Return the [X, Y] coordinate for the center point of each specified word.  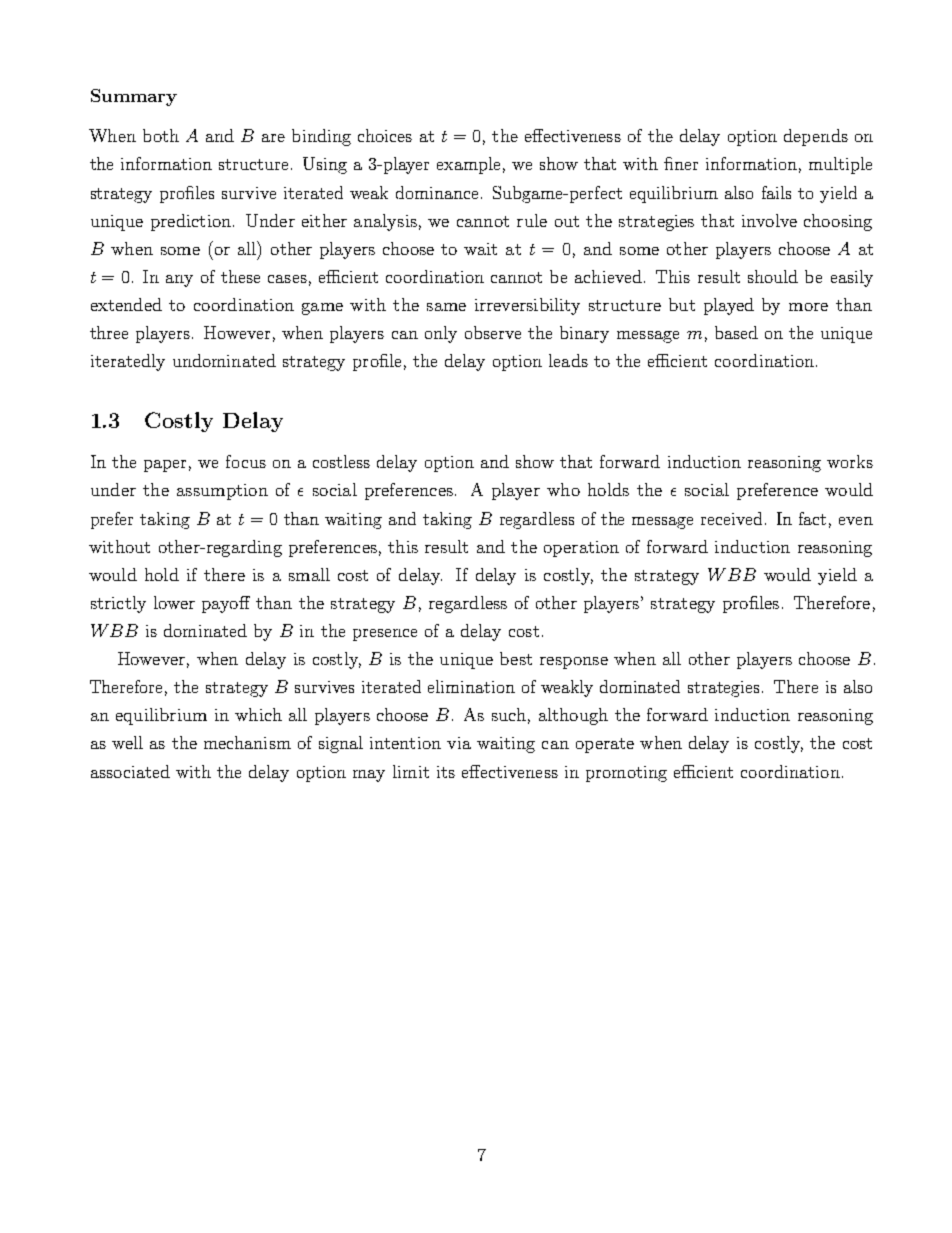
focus [246, 461]
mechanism [247, 742]
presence [385, 635]
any [179, 281]
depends [816, 137]
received [731, 518]
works [850, 461]
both [161, 135]
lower [174, 602]
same [446, 307]
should [773, 276]
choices [385, 135]
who [563, 489]
